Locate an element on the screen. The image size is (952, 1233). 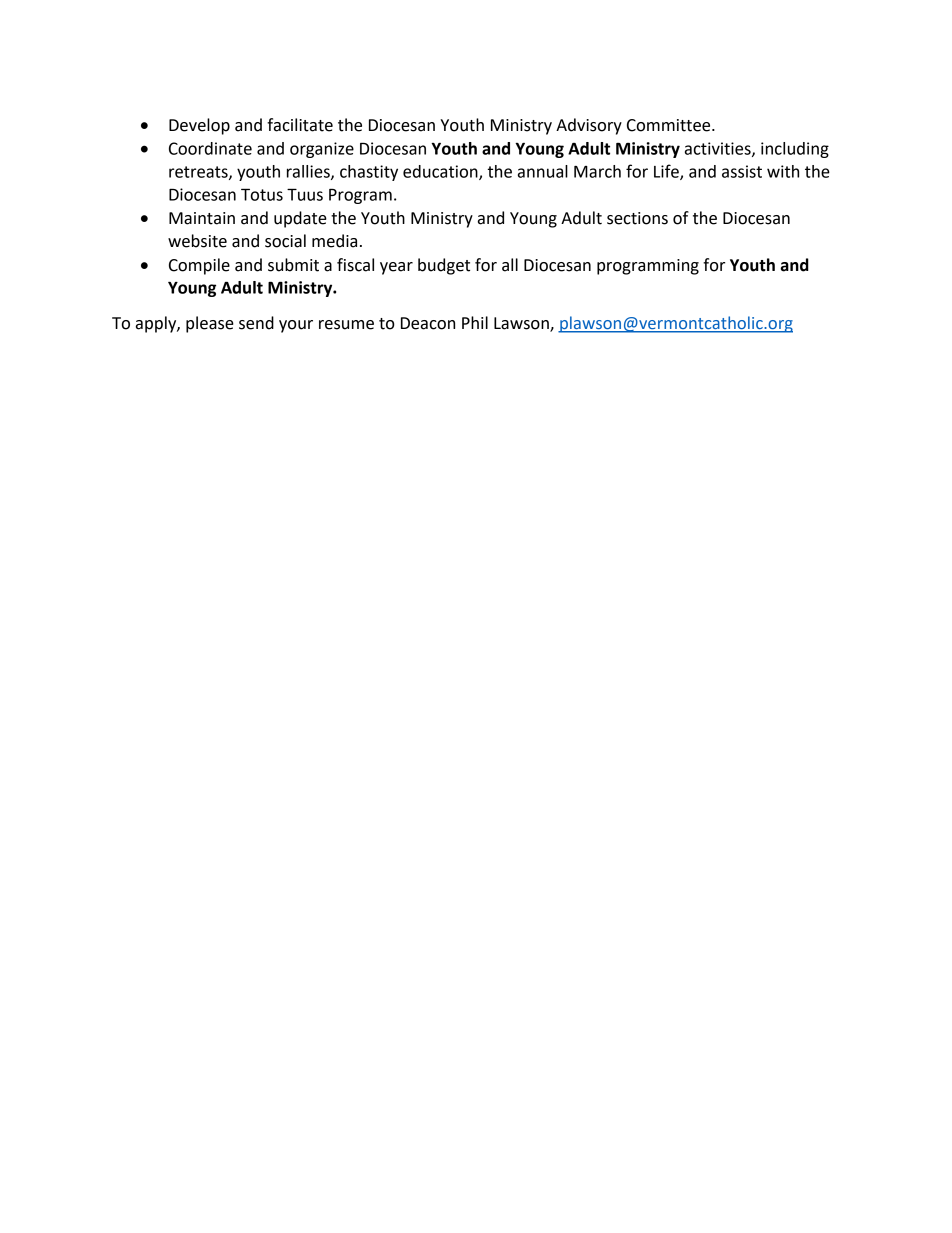
Committee is located at coordinates (670, 125).
